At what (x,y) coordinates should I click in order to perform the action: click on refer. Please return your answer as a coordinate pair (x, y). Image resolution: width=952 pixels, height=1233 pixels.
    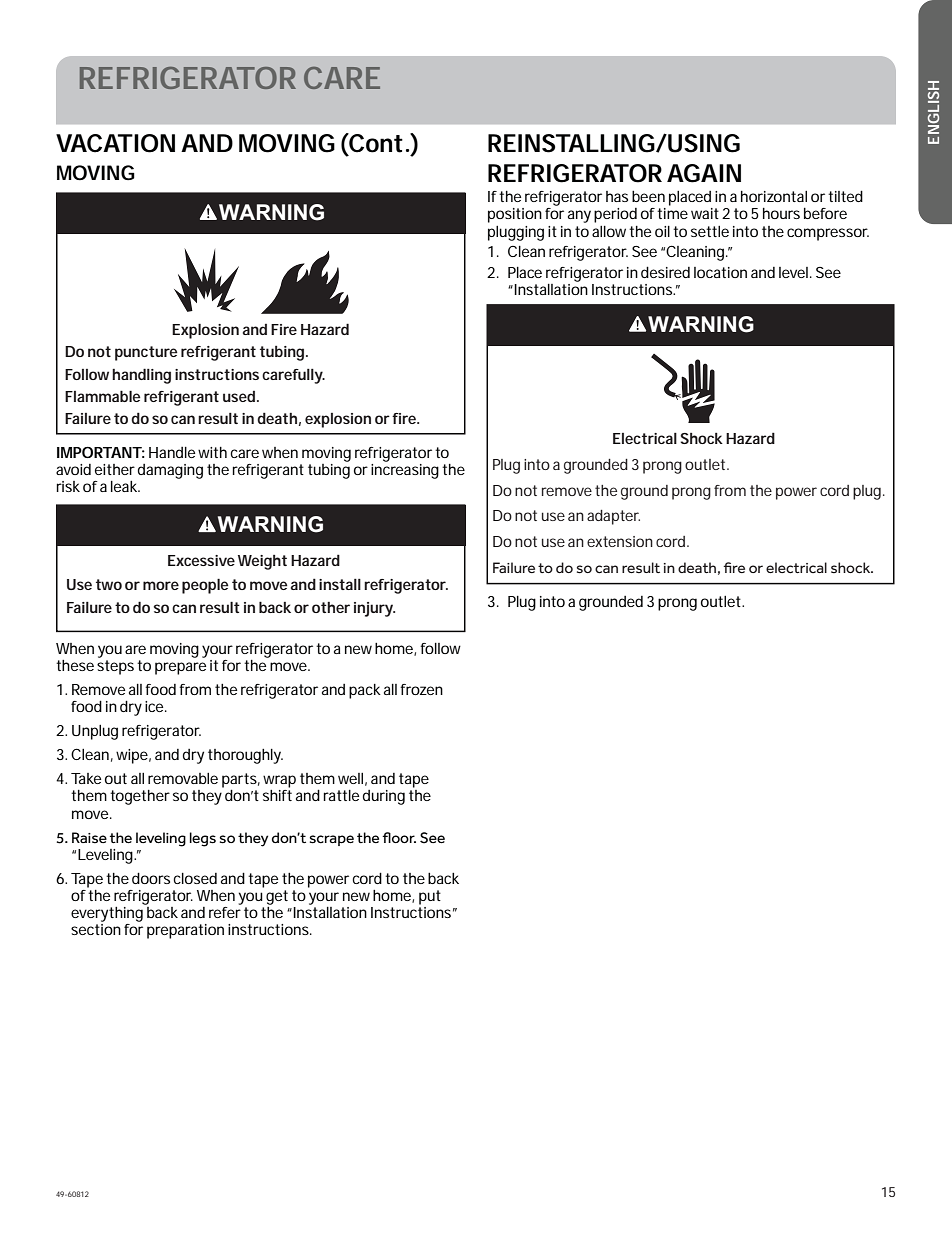
    Looking at the image, I should click on (225, 912).
